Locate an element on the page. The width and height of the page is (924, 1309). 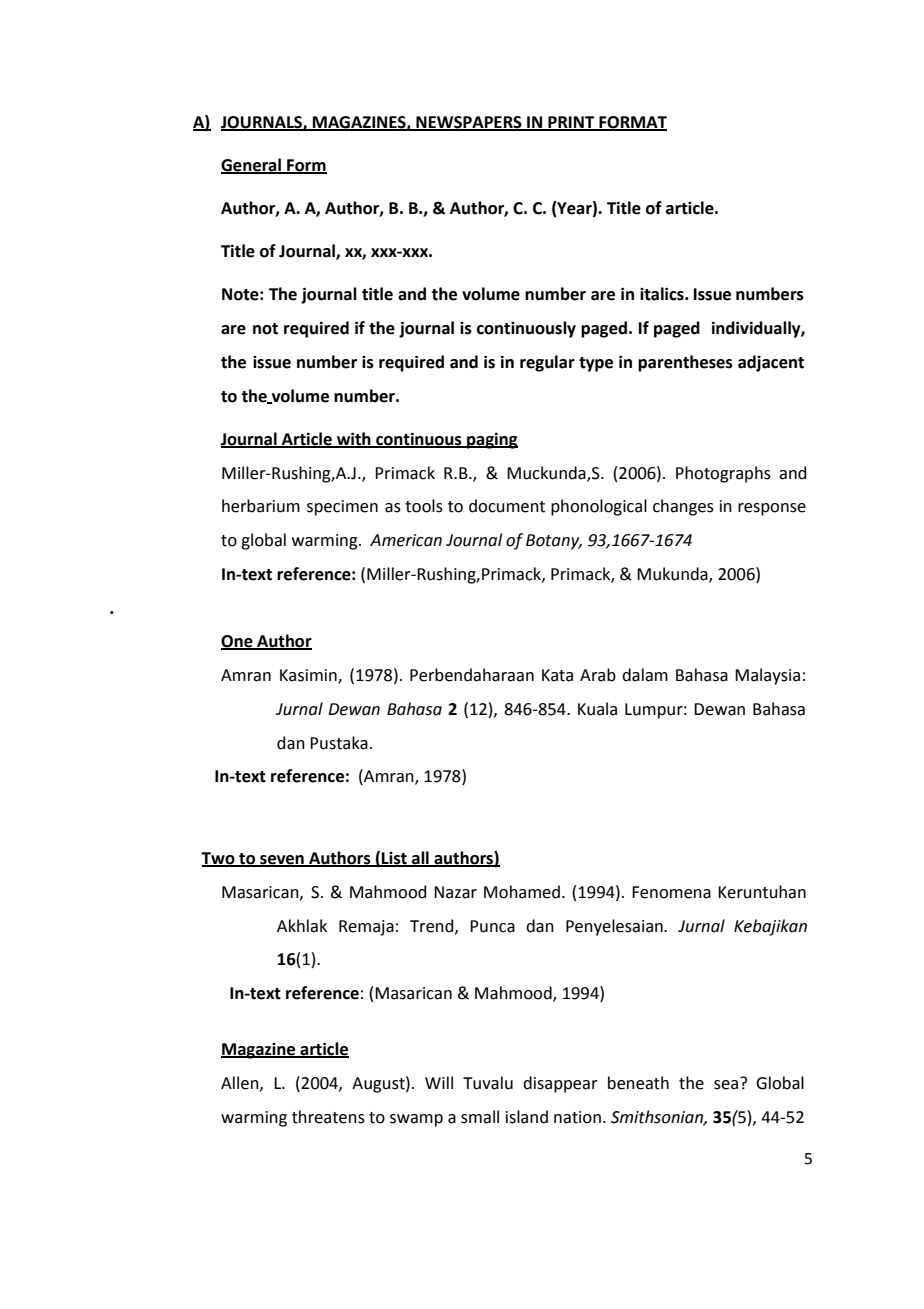
General is located at coordinates (252, 166).
